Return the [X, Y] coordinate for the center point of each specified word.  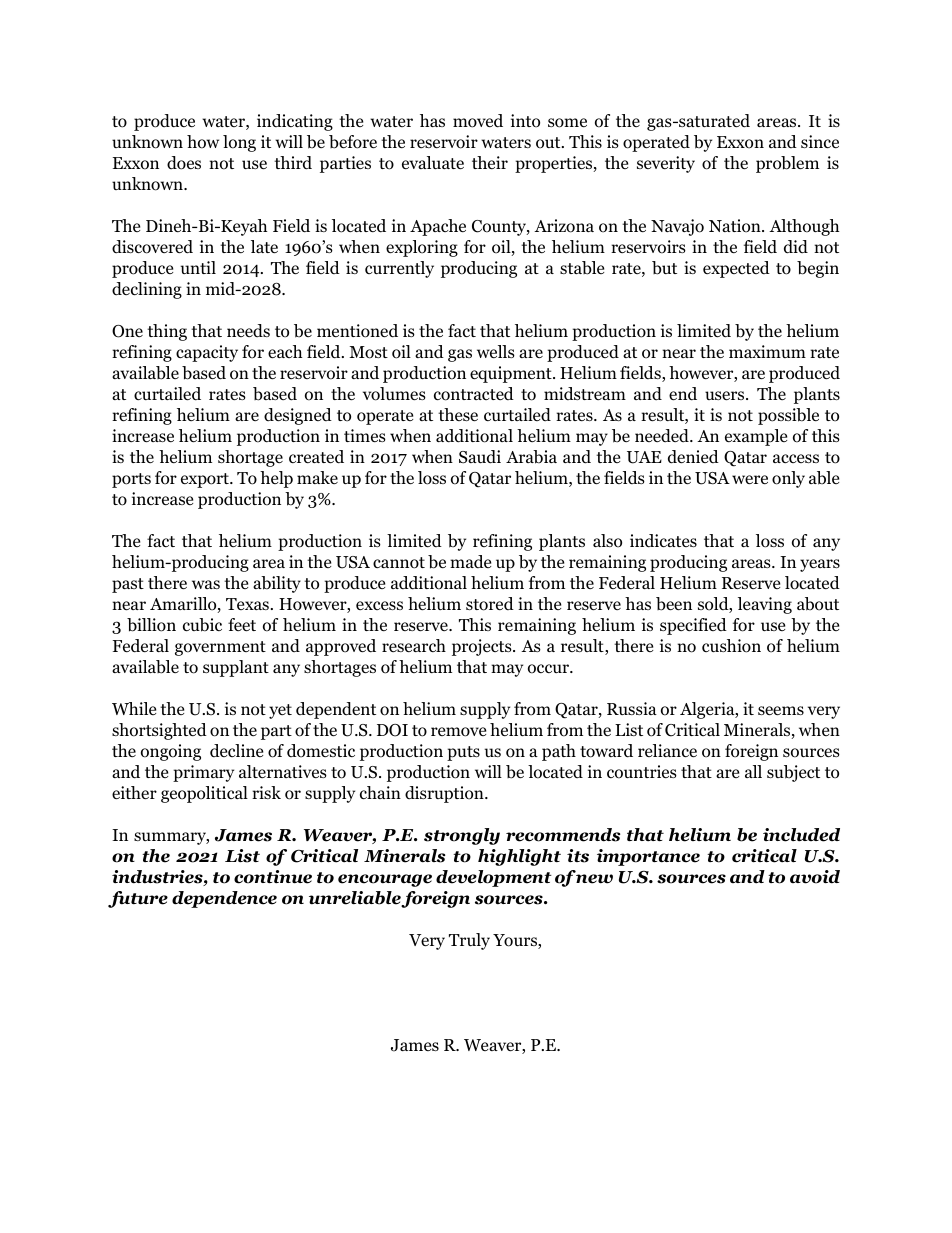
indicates [663, 541]
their [490, 162]
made [470, 561]
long [239, 143]
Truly [469, 941]
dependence [224, 899]
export [206, 480]
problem [787, 164]
